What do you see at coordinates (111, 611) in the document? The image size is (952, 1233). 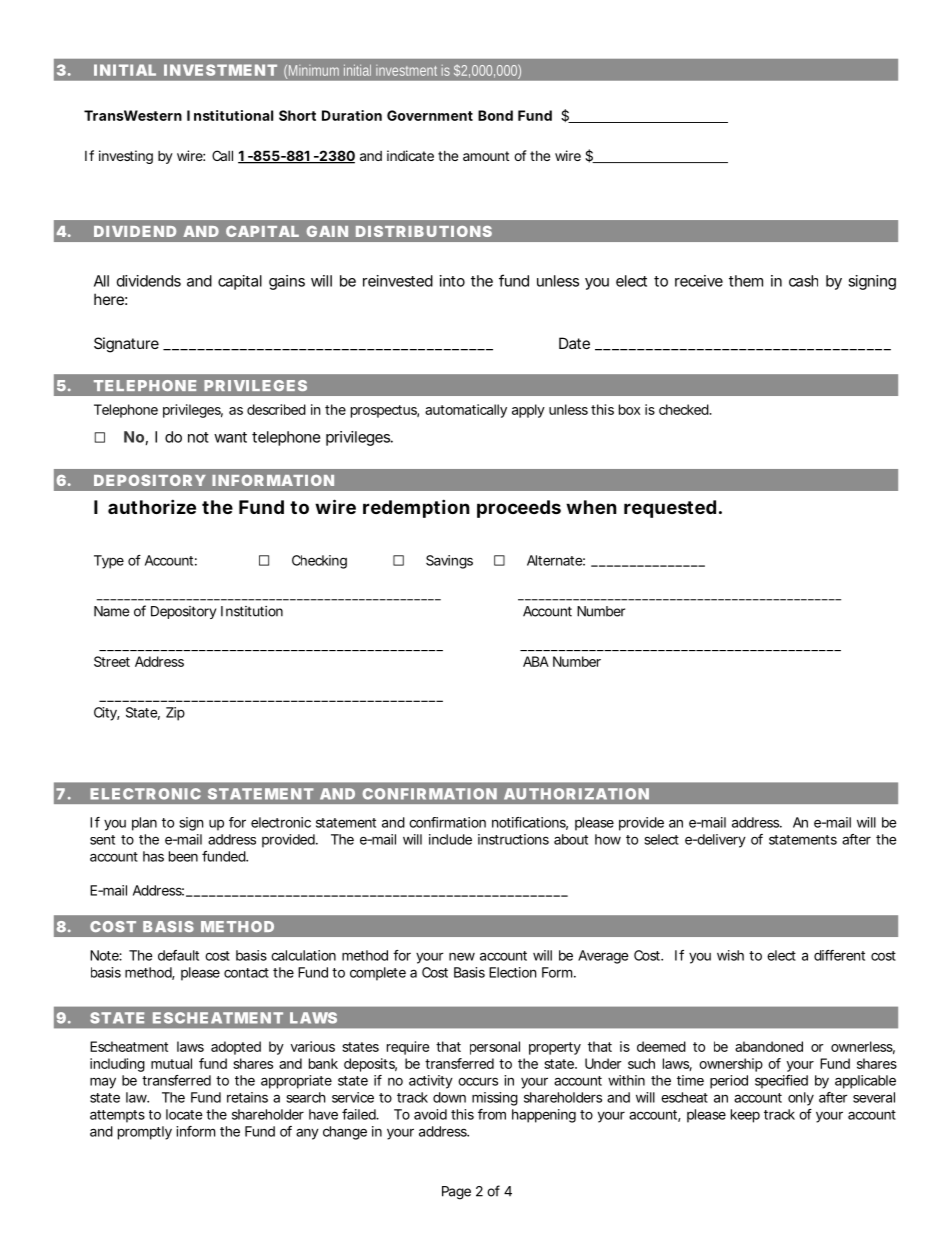 I see `Name` at bounding box center [111, 611].
